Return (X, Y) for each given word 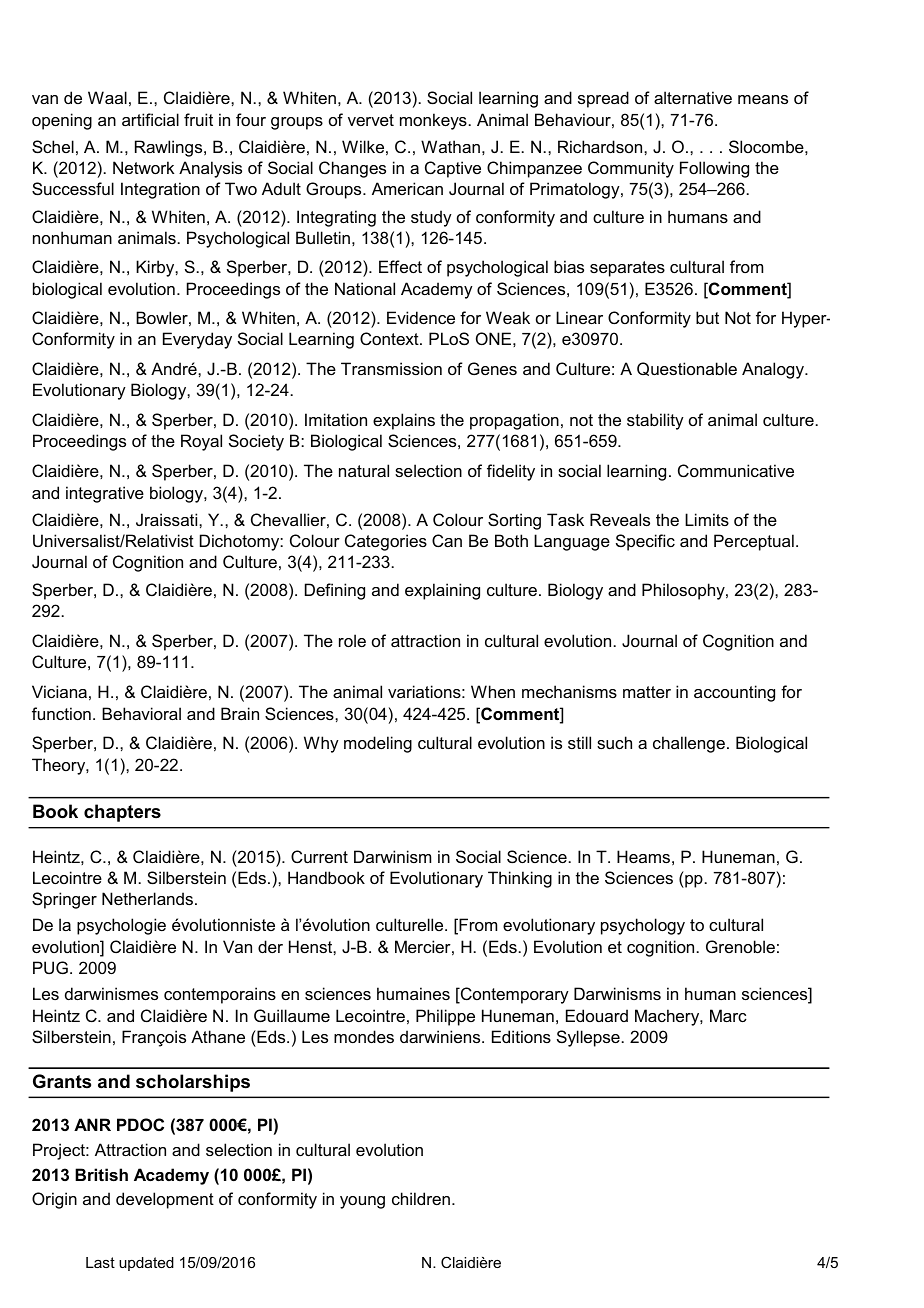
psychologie (121, 926)
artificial (150, 119)
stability (655, 421)
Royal (201, 442)
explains (404, 421)
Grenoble (740, 946)
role (352, 640)
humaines (413, 993)
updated (146, 1264)
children (421, 1198)
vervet (371, 120)
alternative (693, 97)
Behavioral (141, 713)
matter (647, 692)
